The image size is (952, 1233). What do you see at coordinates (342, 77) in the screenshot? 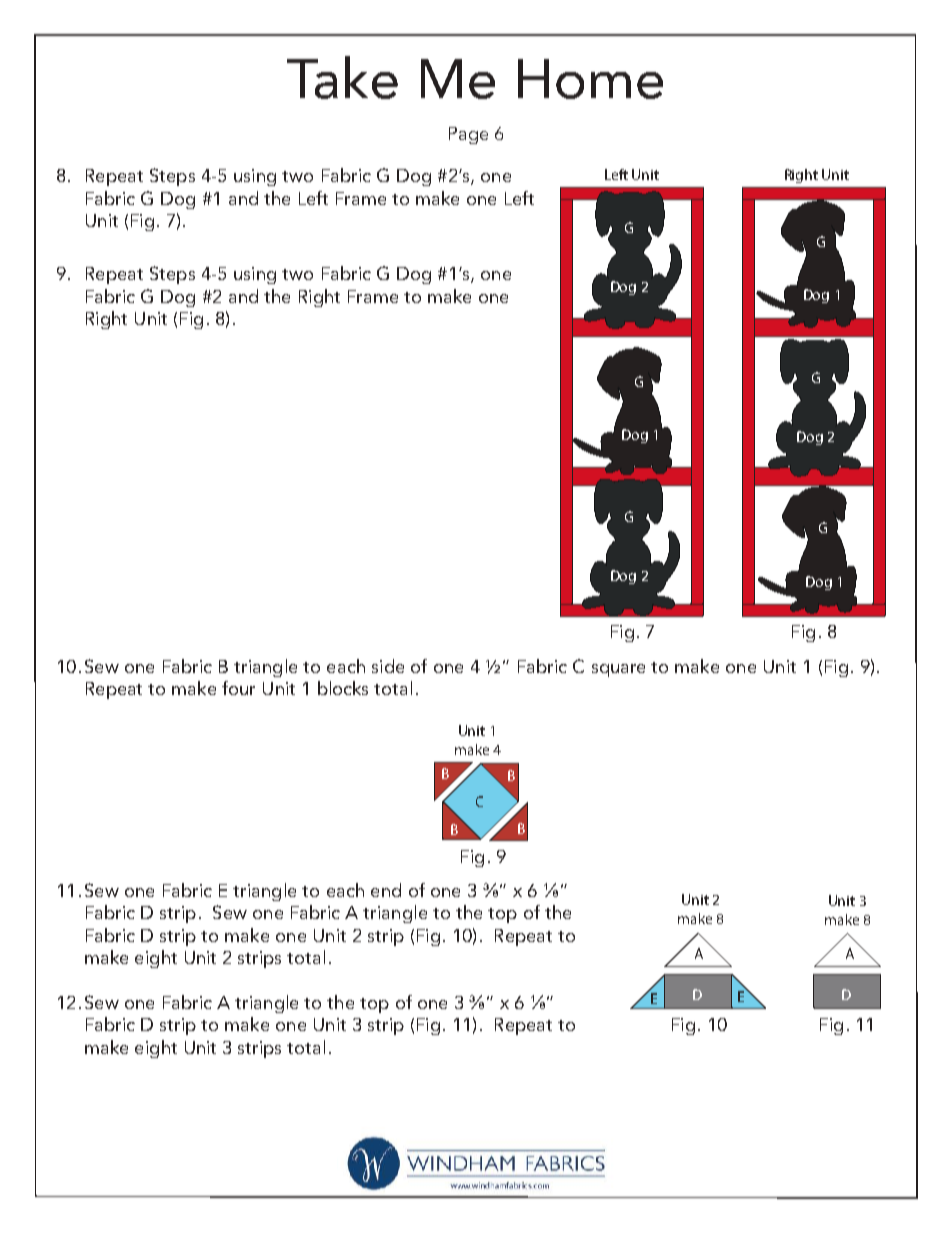
I see `Take` at bounding box center [342, 77].
